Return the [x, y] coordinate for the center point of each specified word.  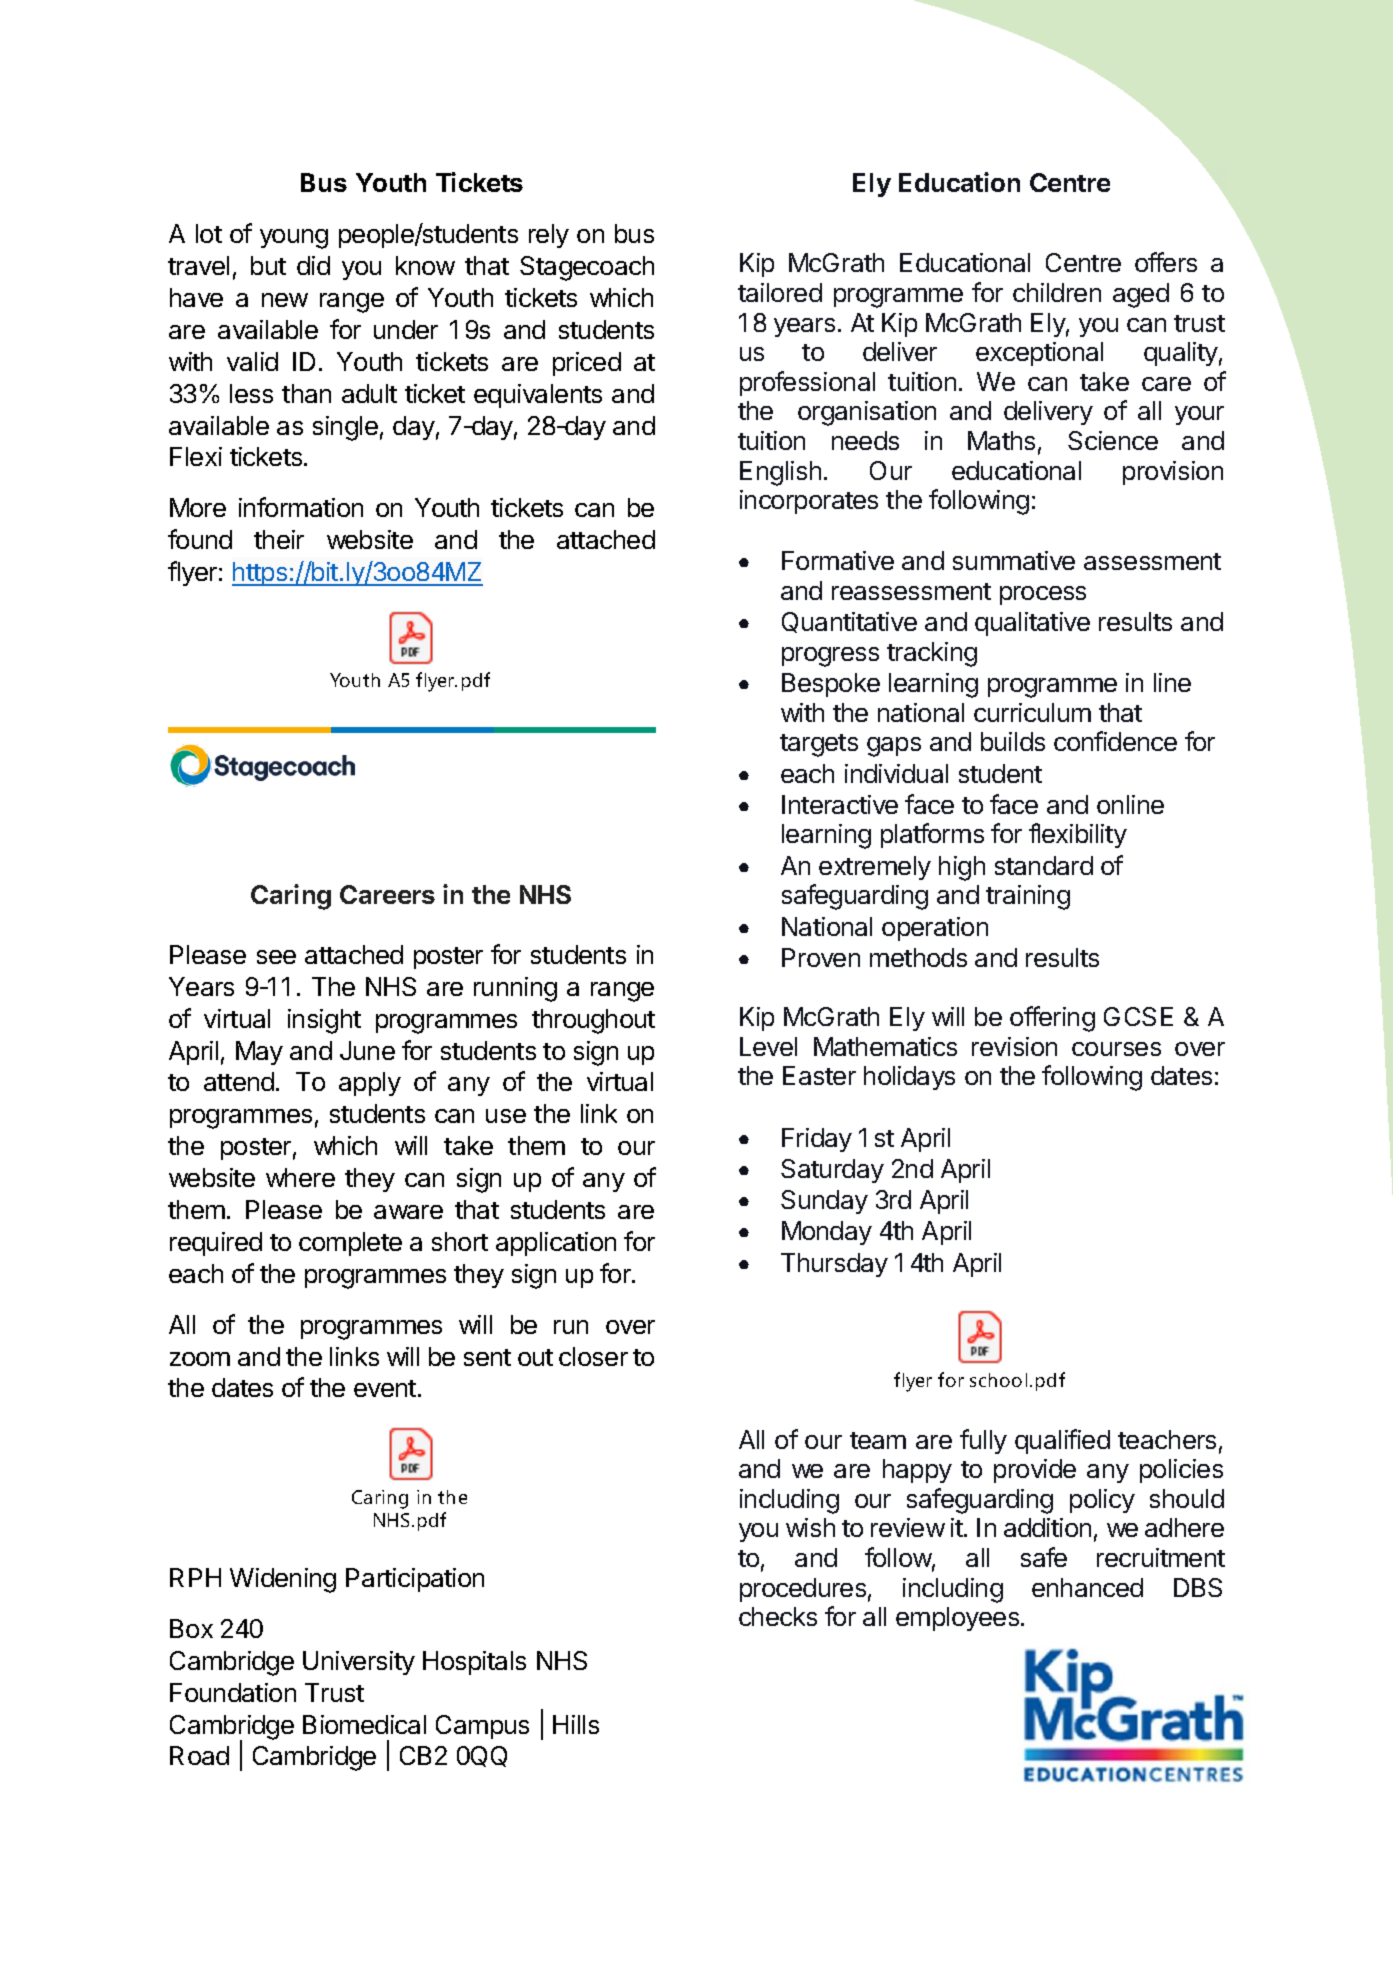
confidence [1115, 741]
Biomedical [364, 1724]
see [276, 957]
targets [819, 745]
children [1057, 292]
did [313, 265]
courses [1116, 1049]
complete [350, 1244]
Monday [827, 1233]
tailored [780, 292]
